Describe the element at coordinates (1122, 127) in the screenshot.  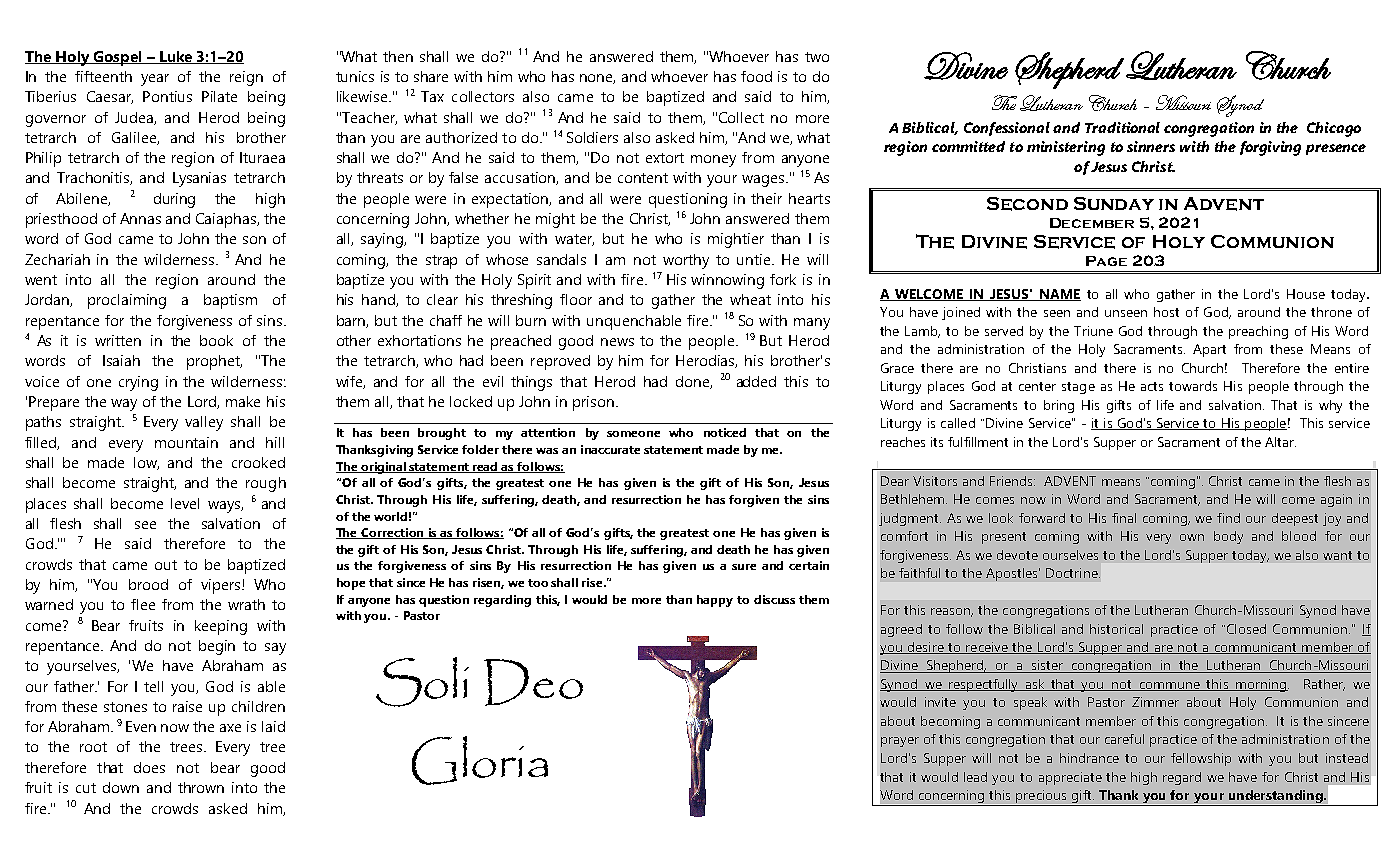
I see `Traditional` at that location.
